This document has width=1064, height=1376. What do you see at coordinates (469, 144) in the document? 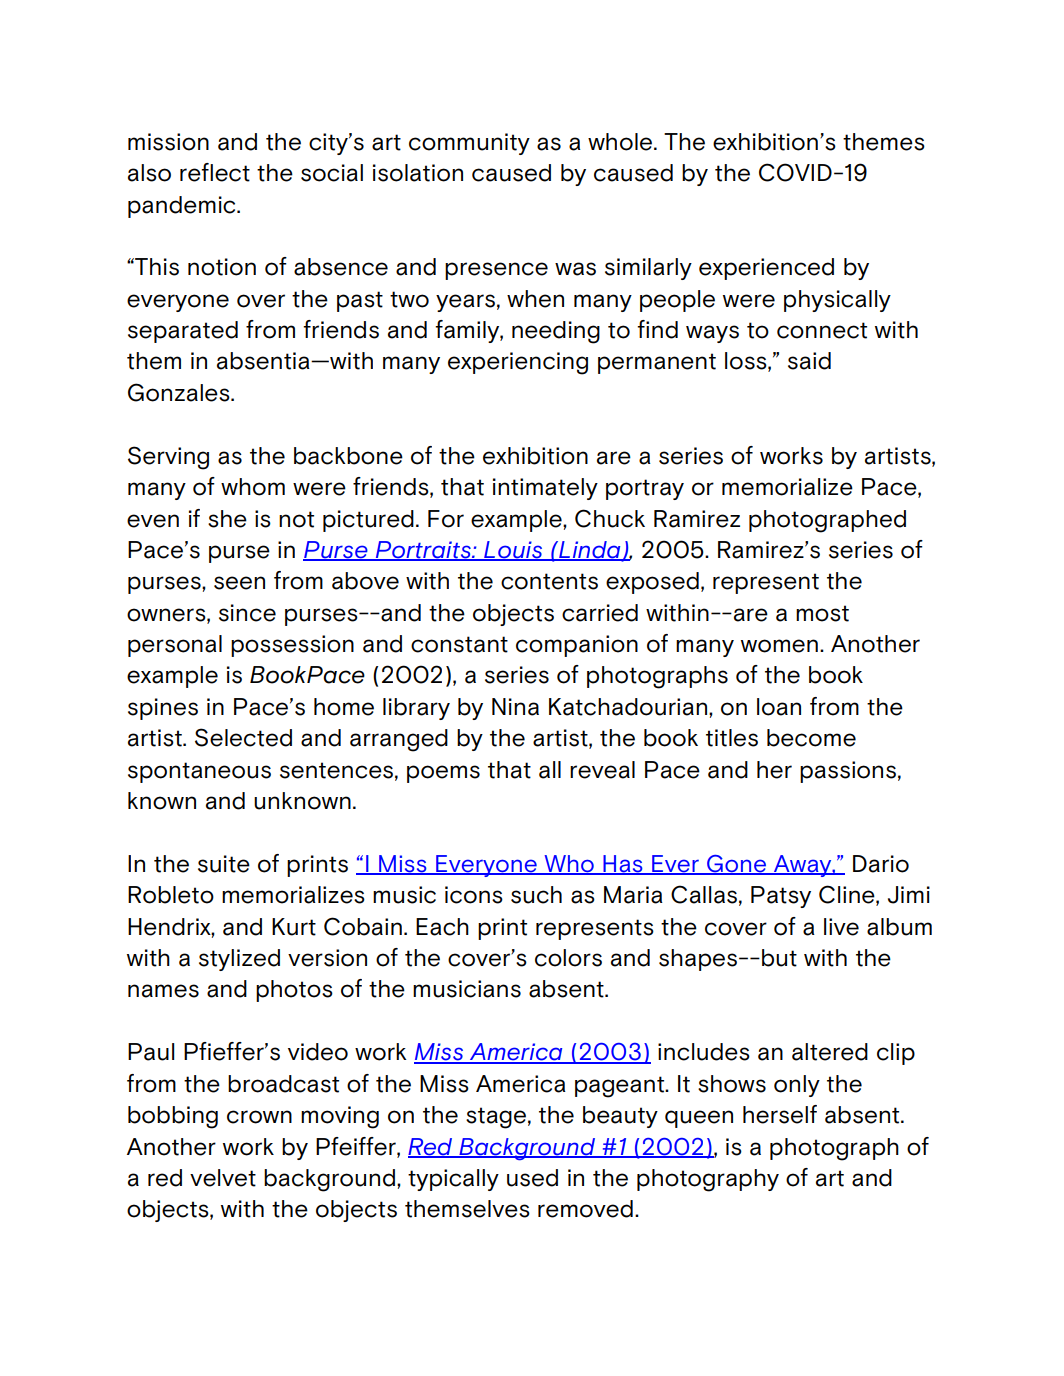
I see `community` at bounding box center [469, 144].
